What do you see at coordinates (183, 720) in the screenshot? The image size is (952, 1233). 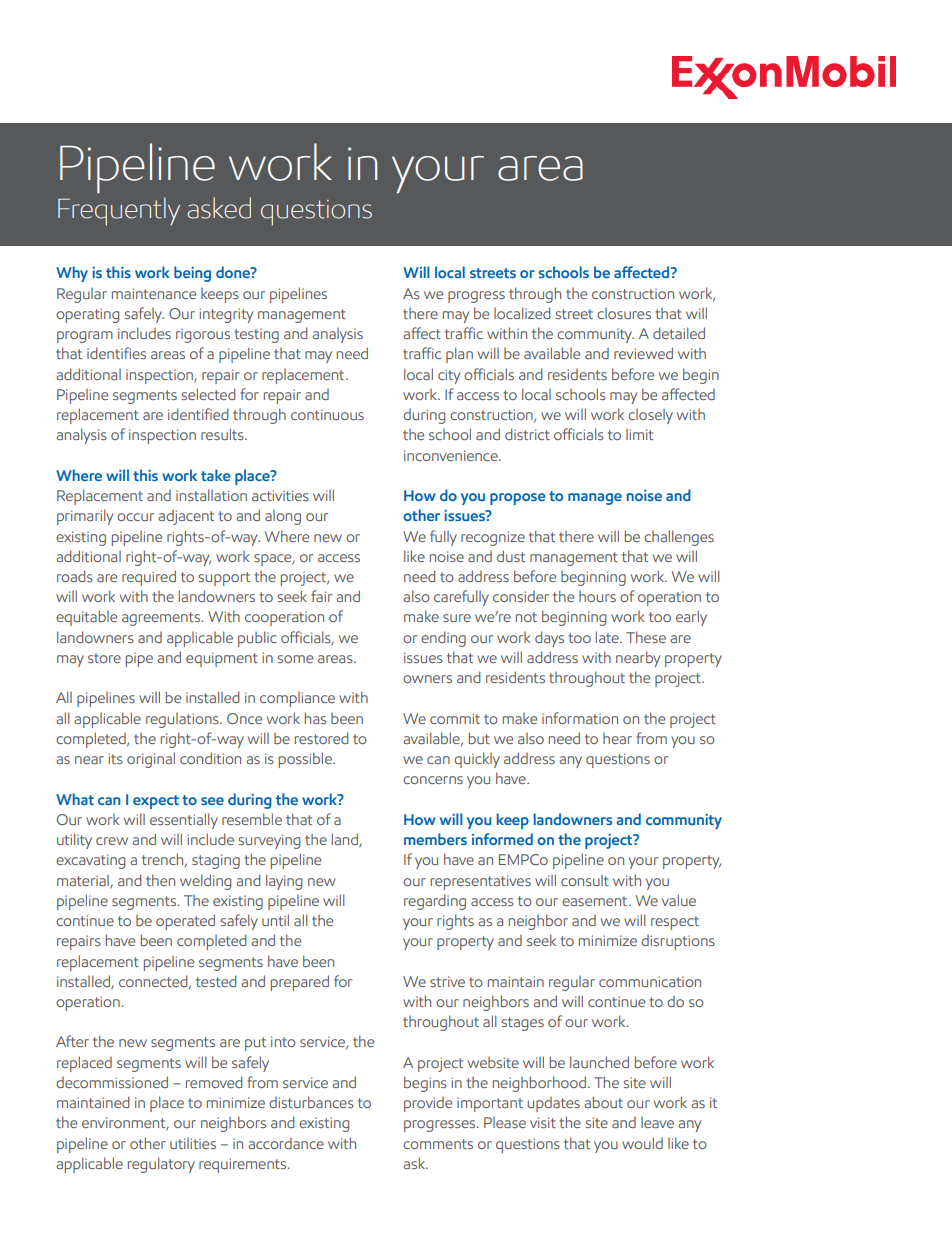 I see `regulations` at bounding box center [183, 720].
